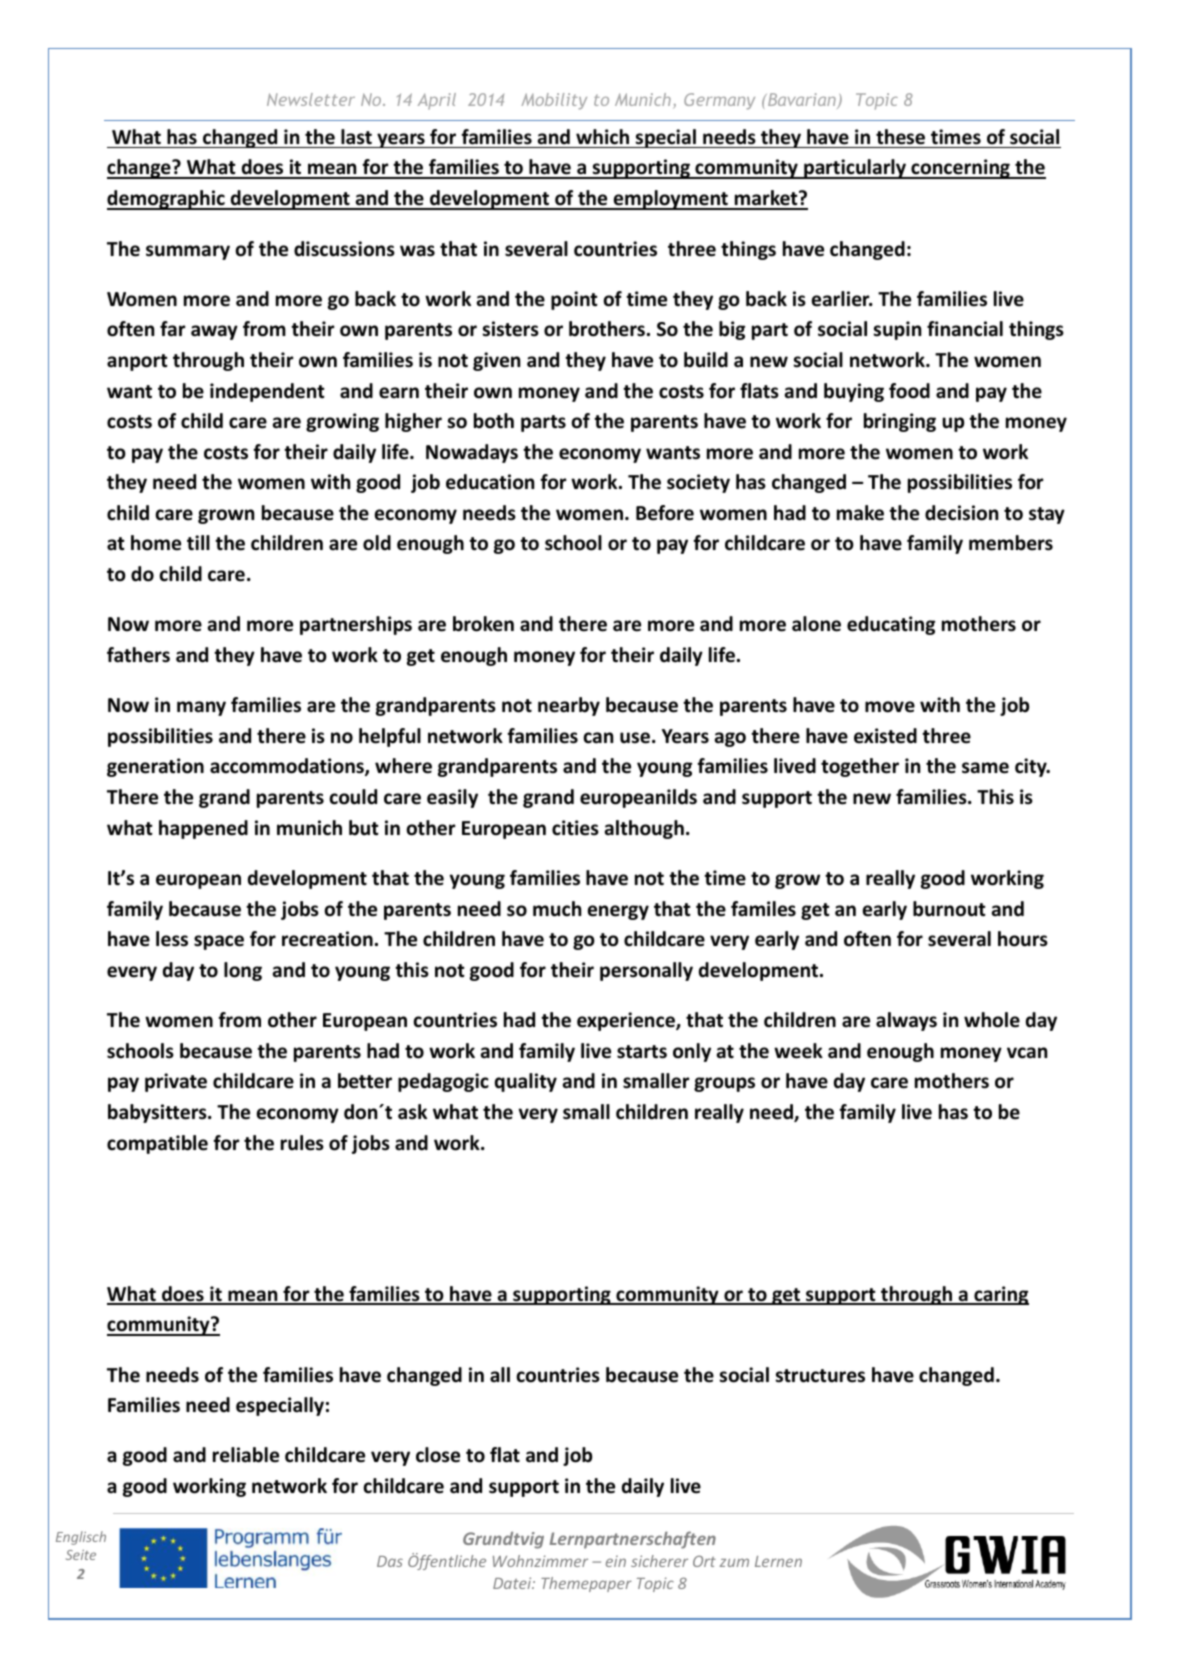 Image resolution: width=1179 pixels, height=1667 pixels. I want to click on these, so click(900, 137).
